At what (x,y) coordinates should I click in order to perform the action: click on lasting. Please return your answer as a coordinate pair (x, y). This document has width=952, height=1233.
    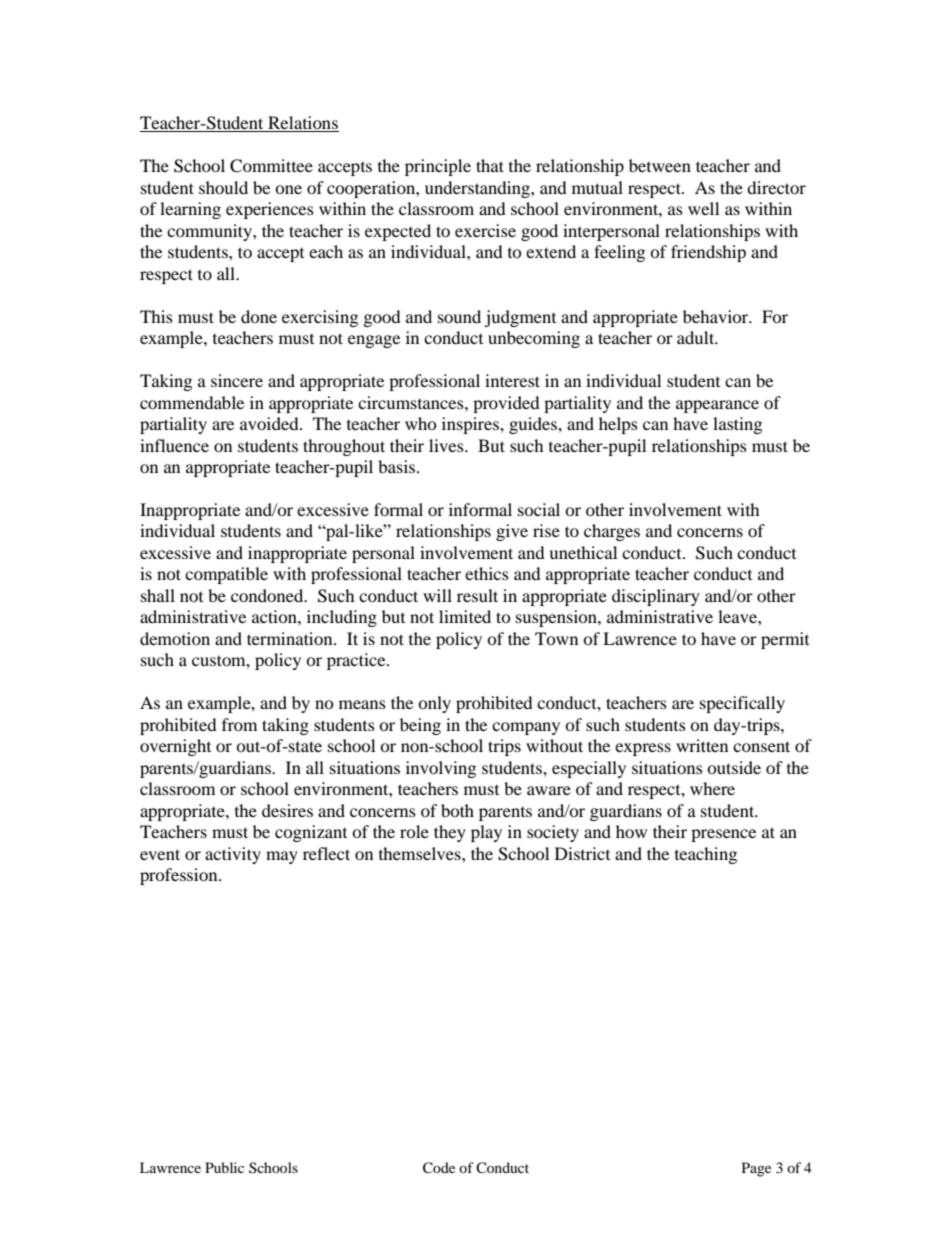
    Looking at the image, I should click on (737, 425).
